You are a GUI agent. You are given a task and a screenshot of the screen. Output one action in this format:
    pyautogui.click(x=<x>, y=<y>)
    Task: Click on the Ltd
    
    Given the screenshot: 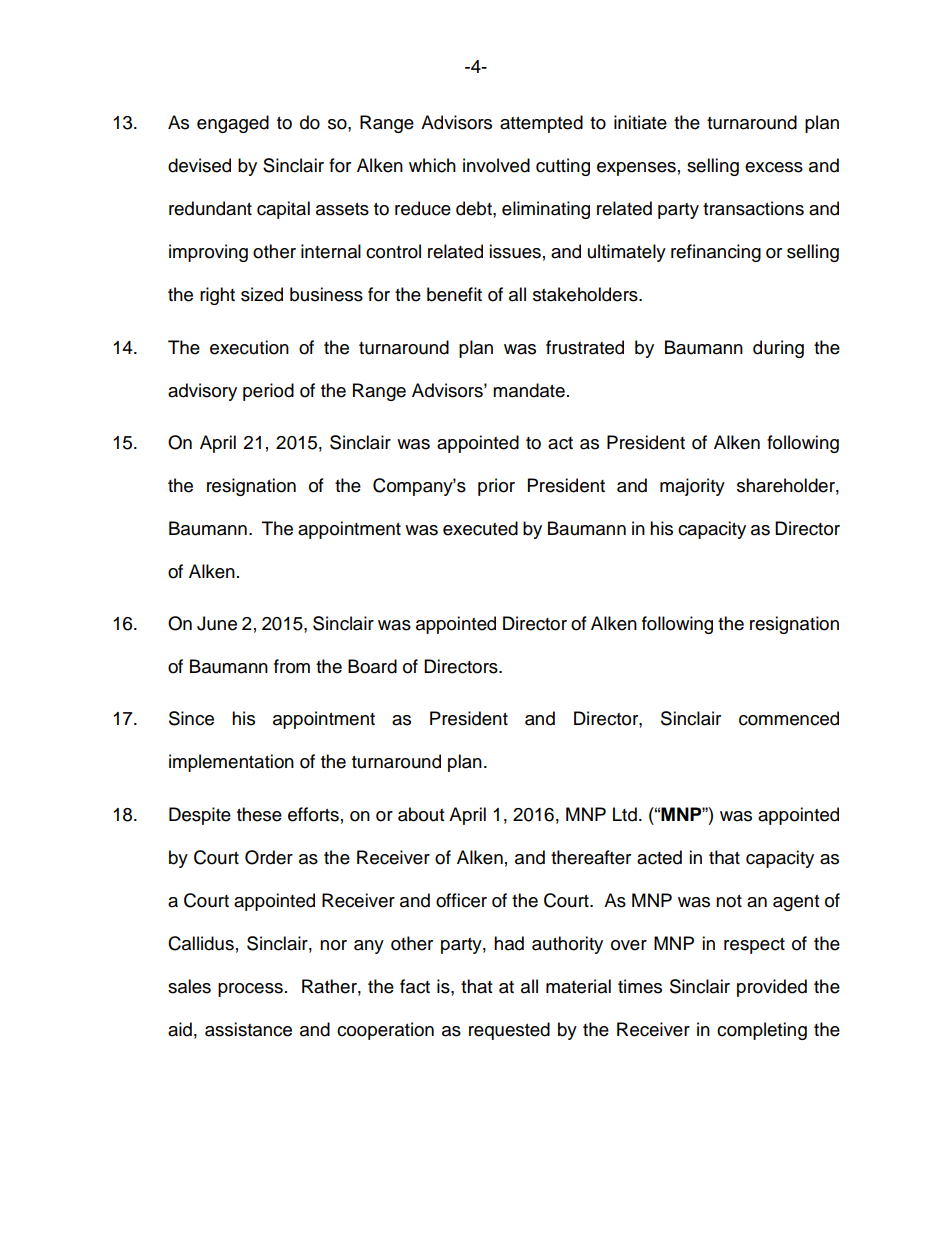 What is the action you would take?
    pyautogui.click(x=625, y=814)
